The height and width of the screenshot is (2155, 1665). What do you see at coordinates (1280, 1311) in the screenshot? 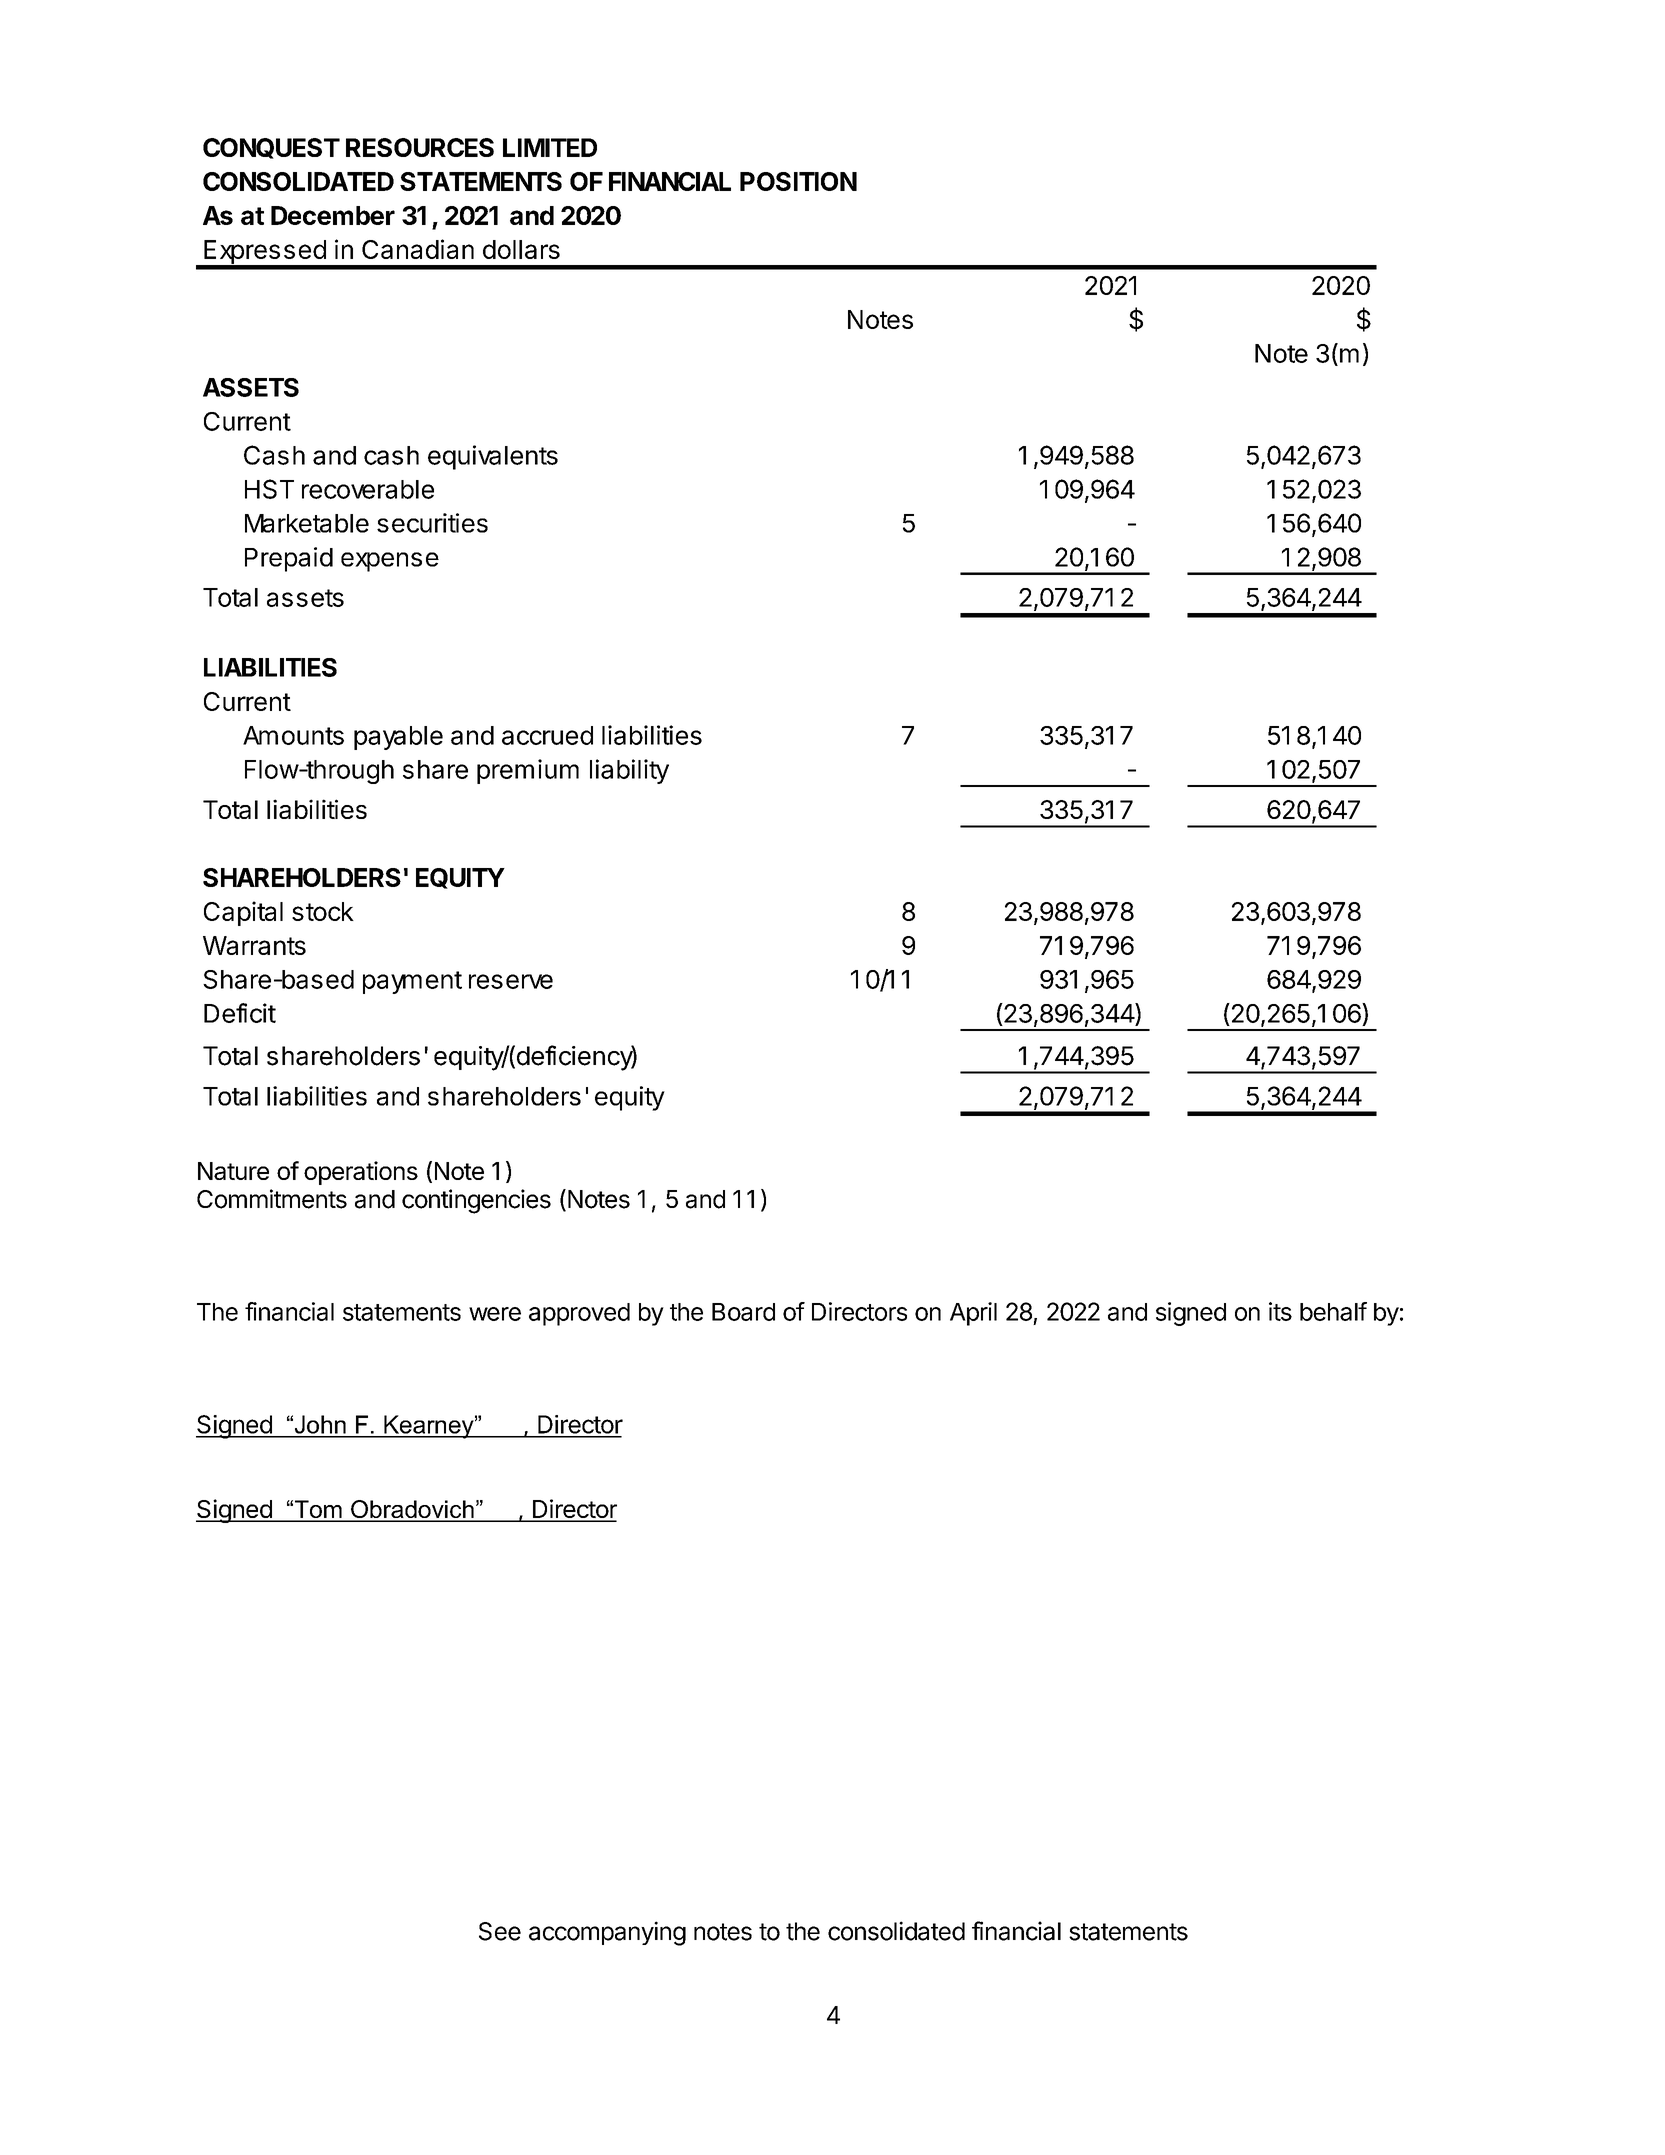
I see `its` at bounding box center [1280, 1311].
